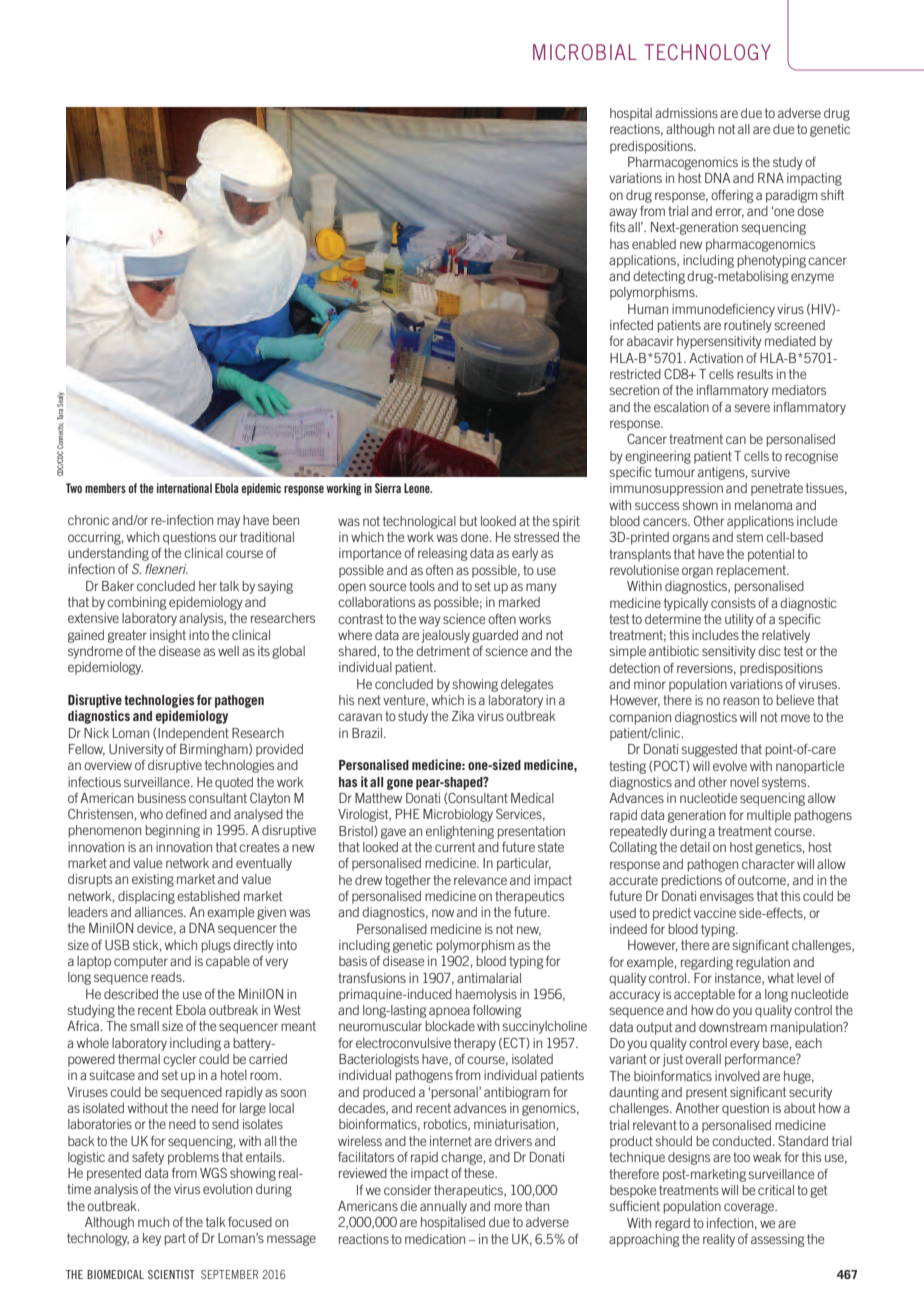 This image has height=1308, width=924. I want to click on novel, so click(744, 782).
